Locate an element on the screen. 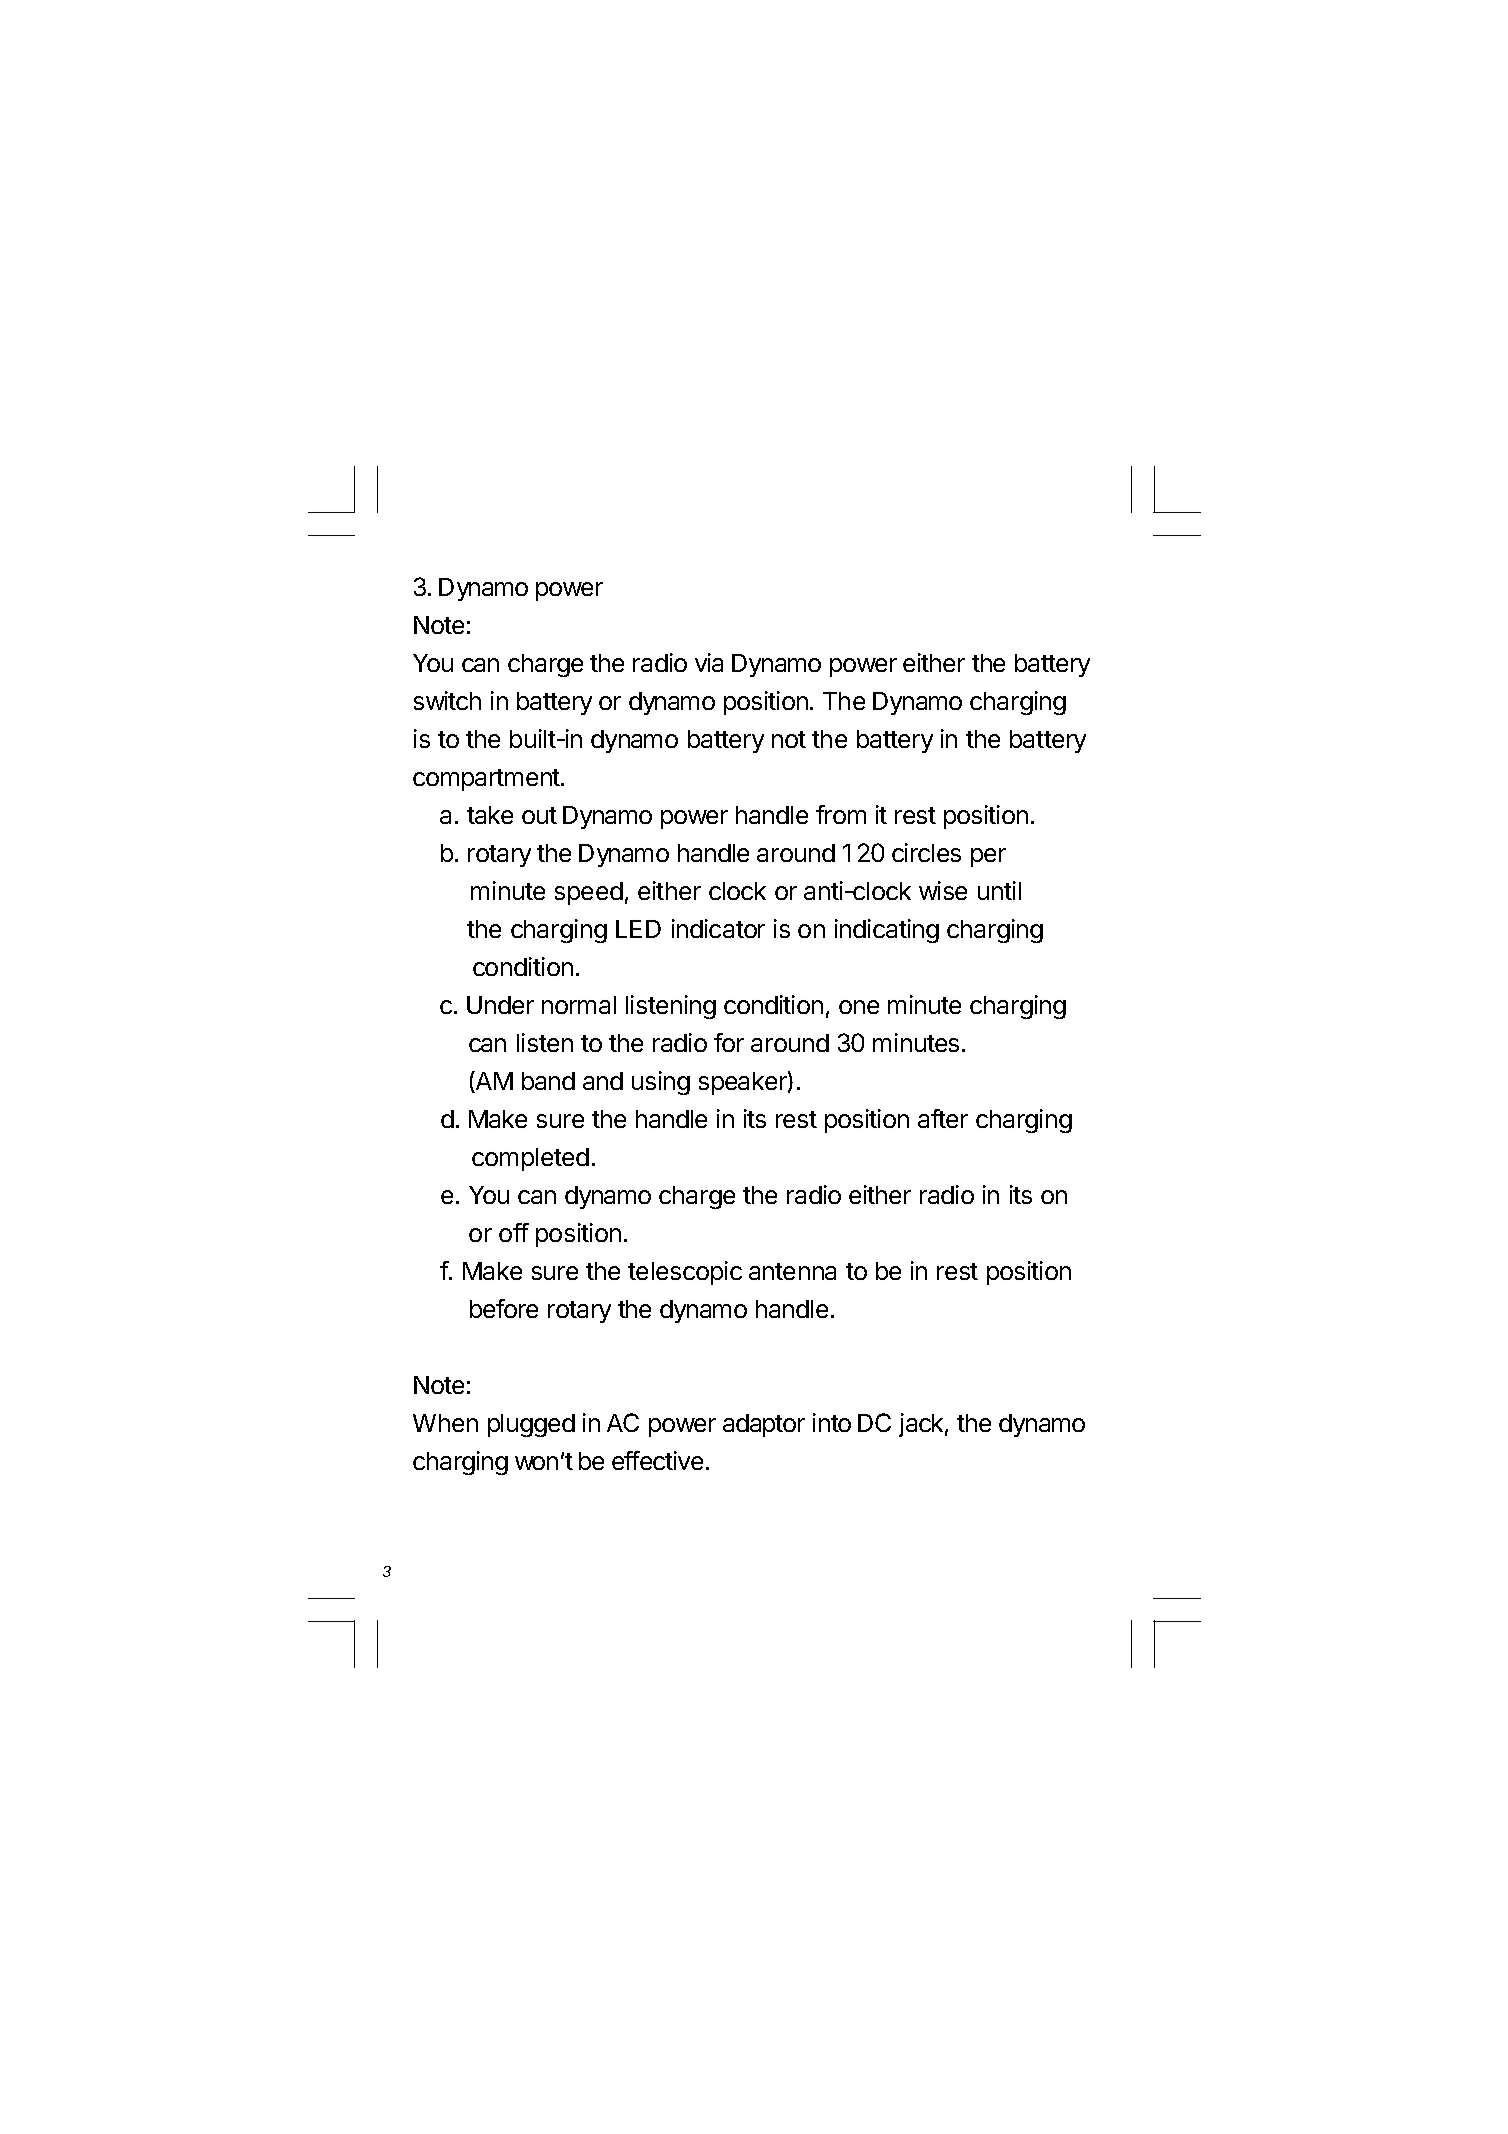 The image size is (1508, 2134). using is located at coordinates (661, 1083).
